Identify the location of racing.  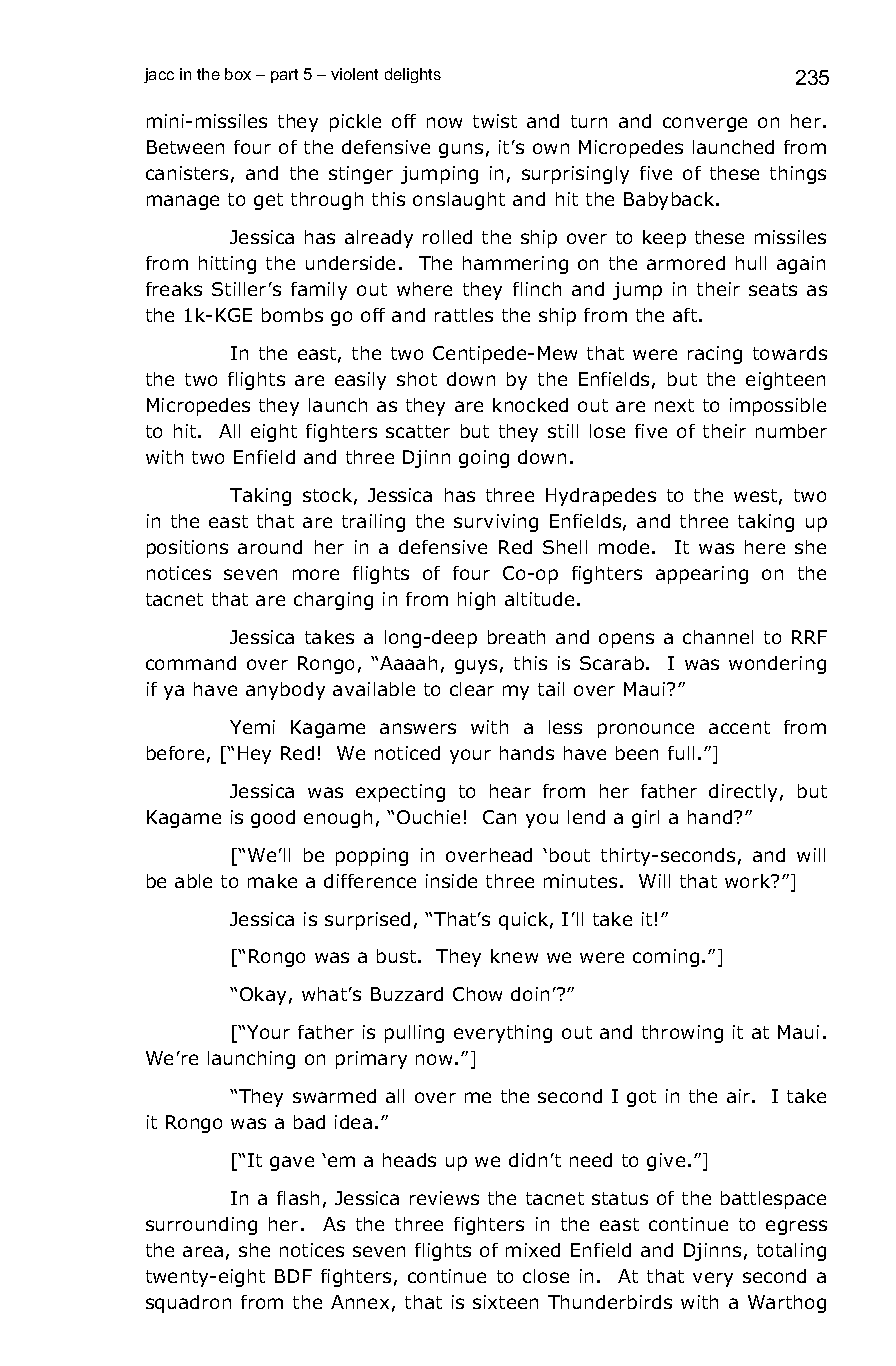
(715, 355).
